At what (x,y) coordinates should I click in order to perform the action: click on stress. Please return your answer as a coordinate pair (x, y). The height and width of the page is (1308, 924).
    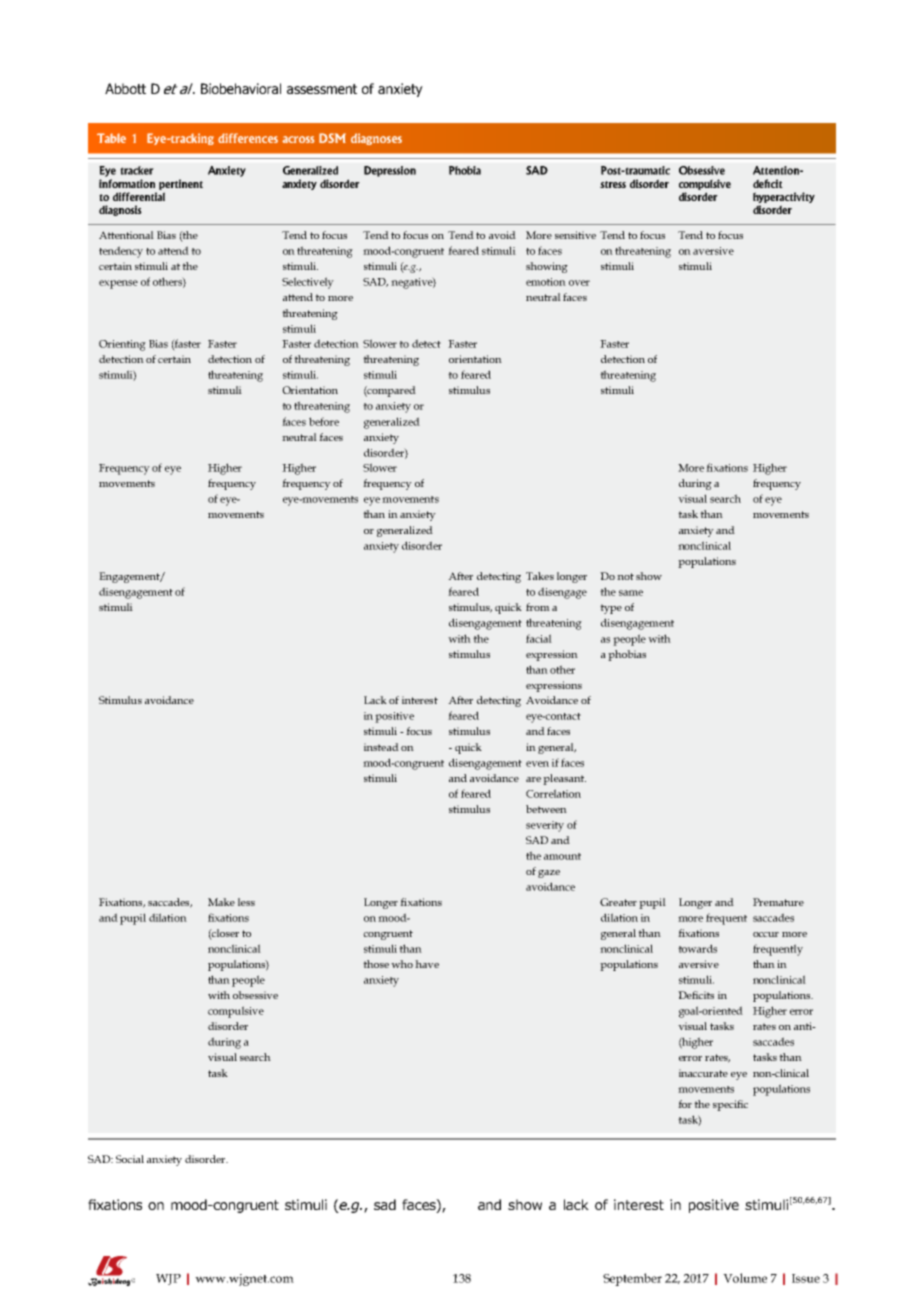
    Looking at the image, I should click on (613, 184).
